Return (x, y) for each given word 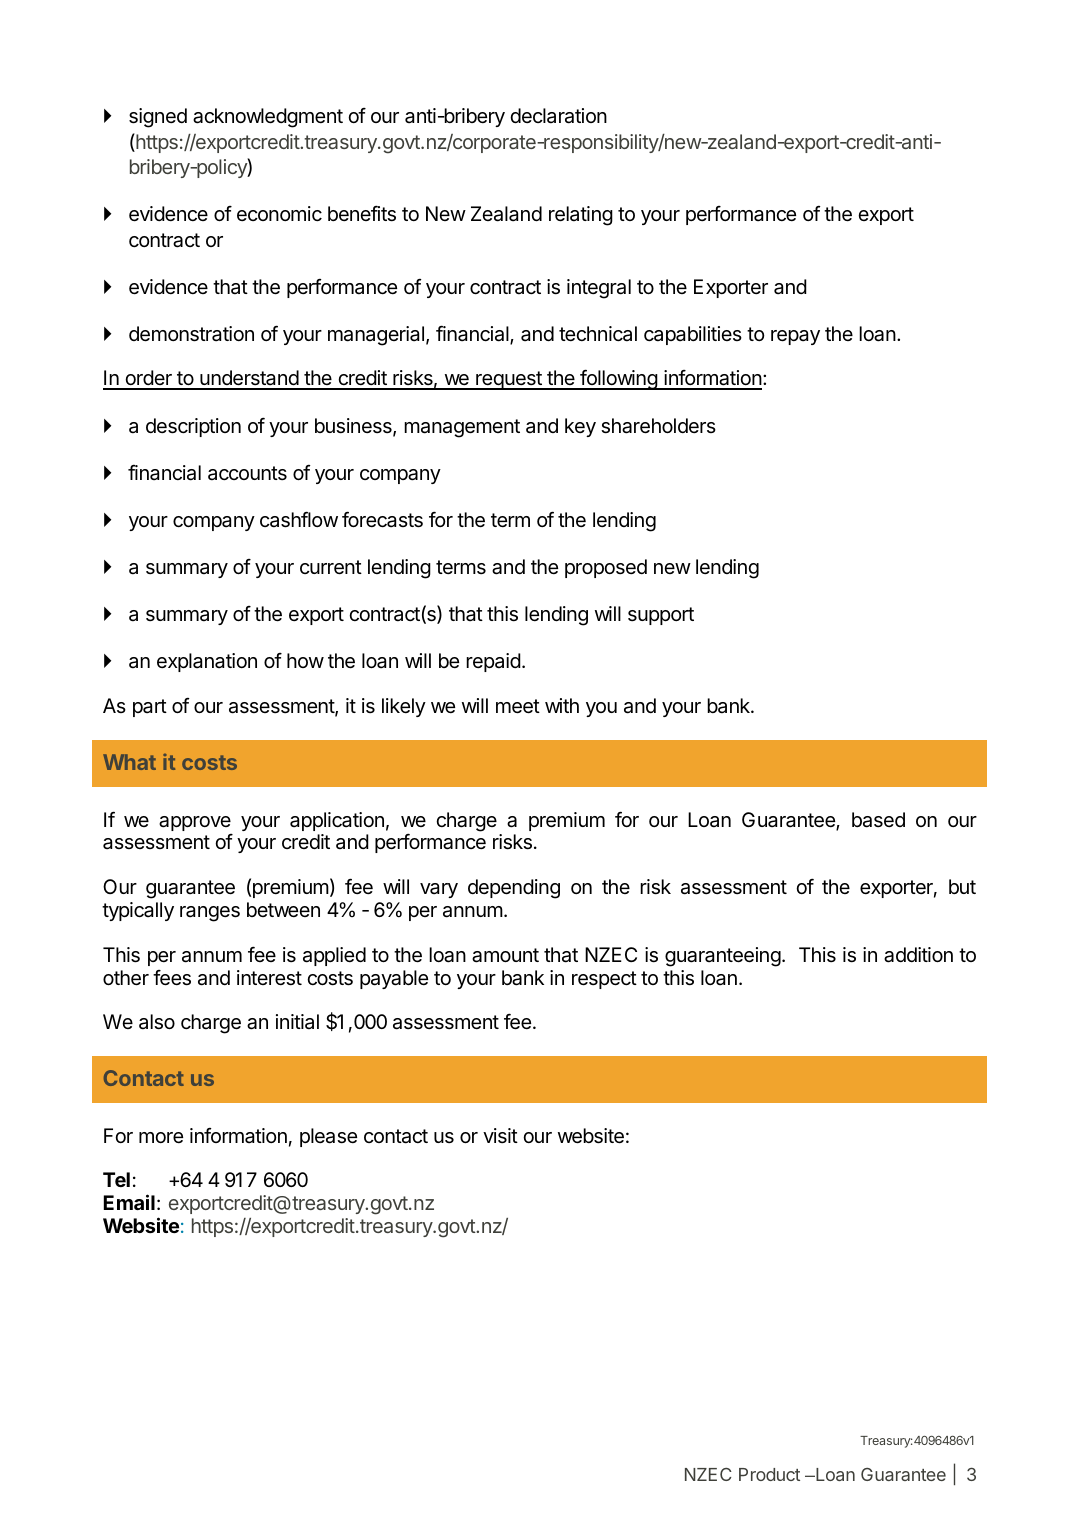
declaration (558, 116)
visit (500, 1136)
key (580, 427)
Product (769, 1474)
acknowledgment (268, 118)
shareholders (658, 426)
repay (795, 337)
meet (518, 706)
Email (129, 1202)
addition (918, 955)
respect (604, 980)
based (878, 820)
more (161, 1137)
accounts (247, 473)
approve (195, 823)
